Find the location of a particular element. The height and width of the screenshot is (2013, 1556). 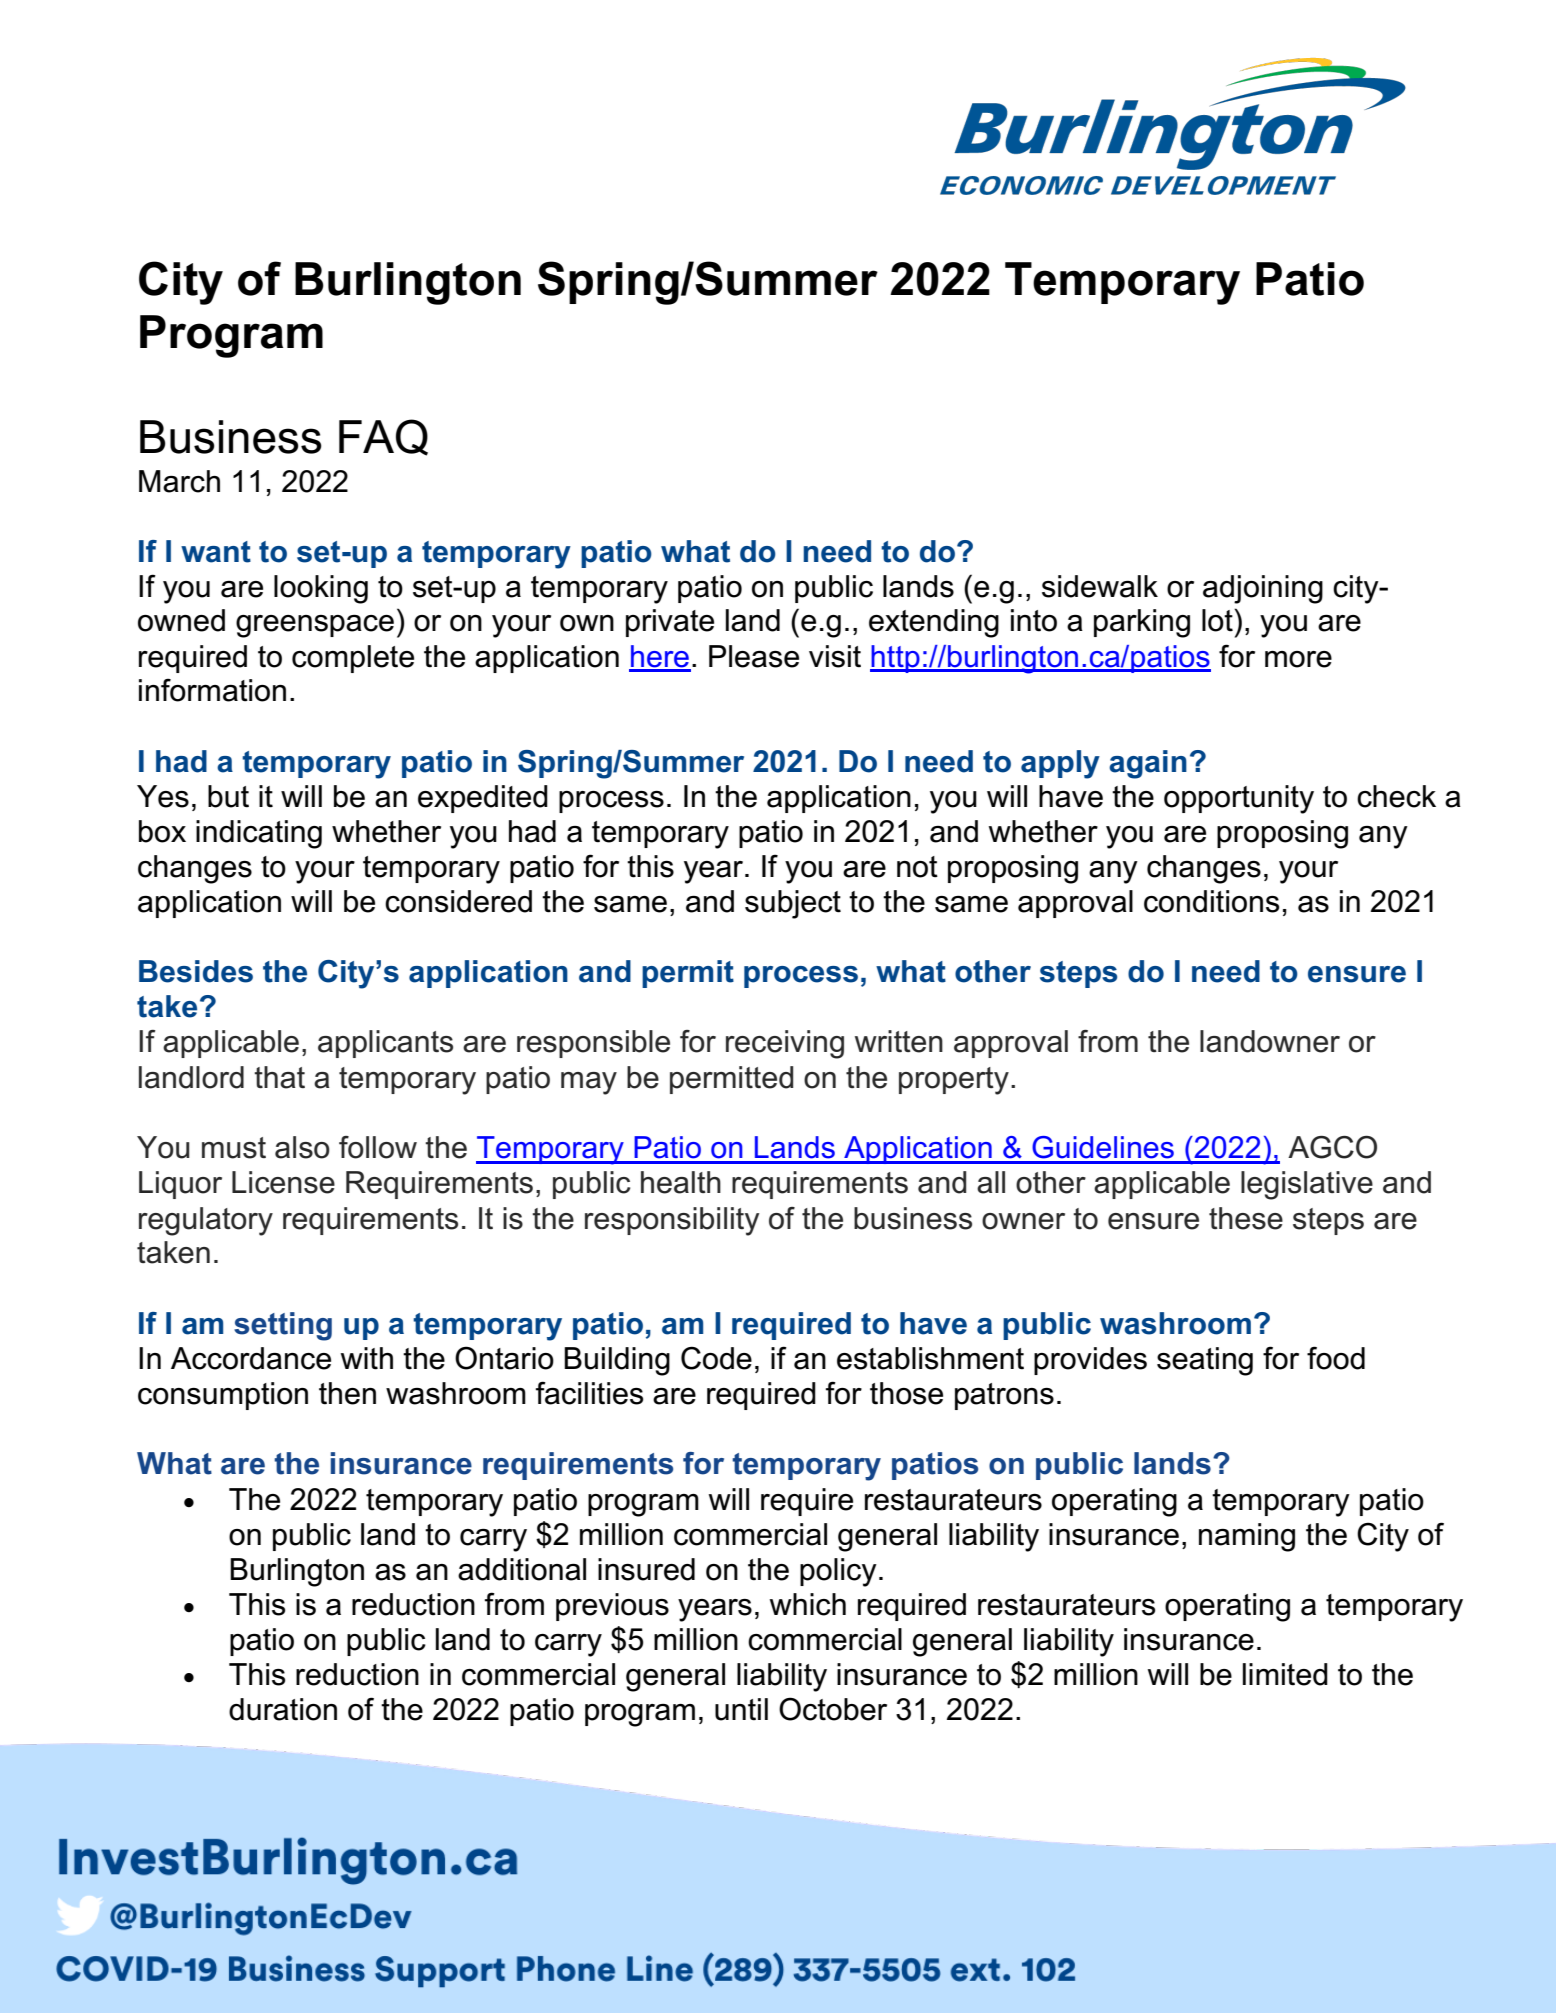

until is located at coordinates (741, 1709).
